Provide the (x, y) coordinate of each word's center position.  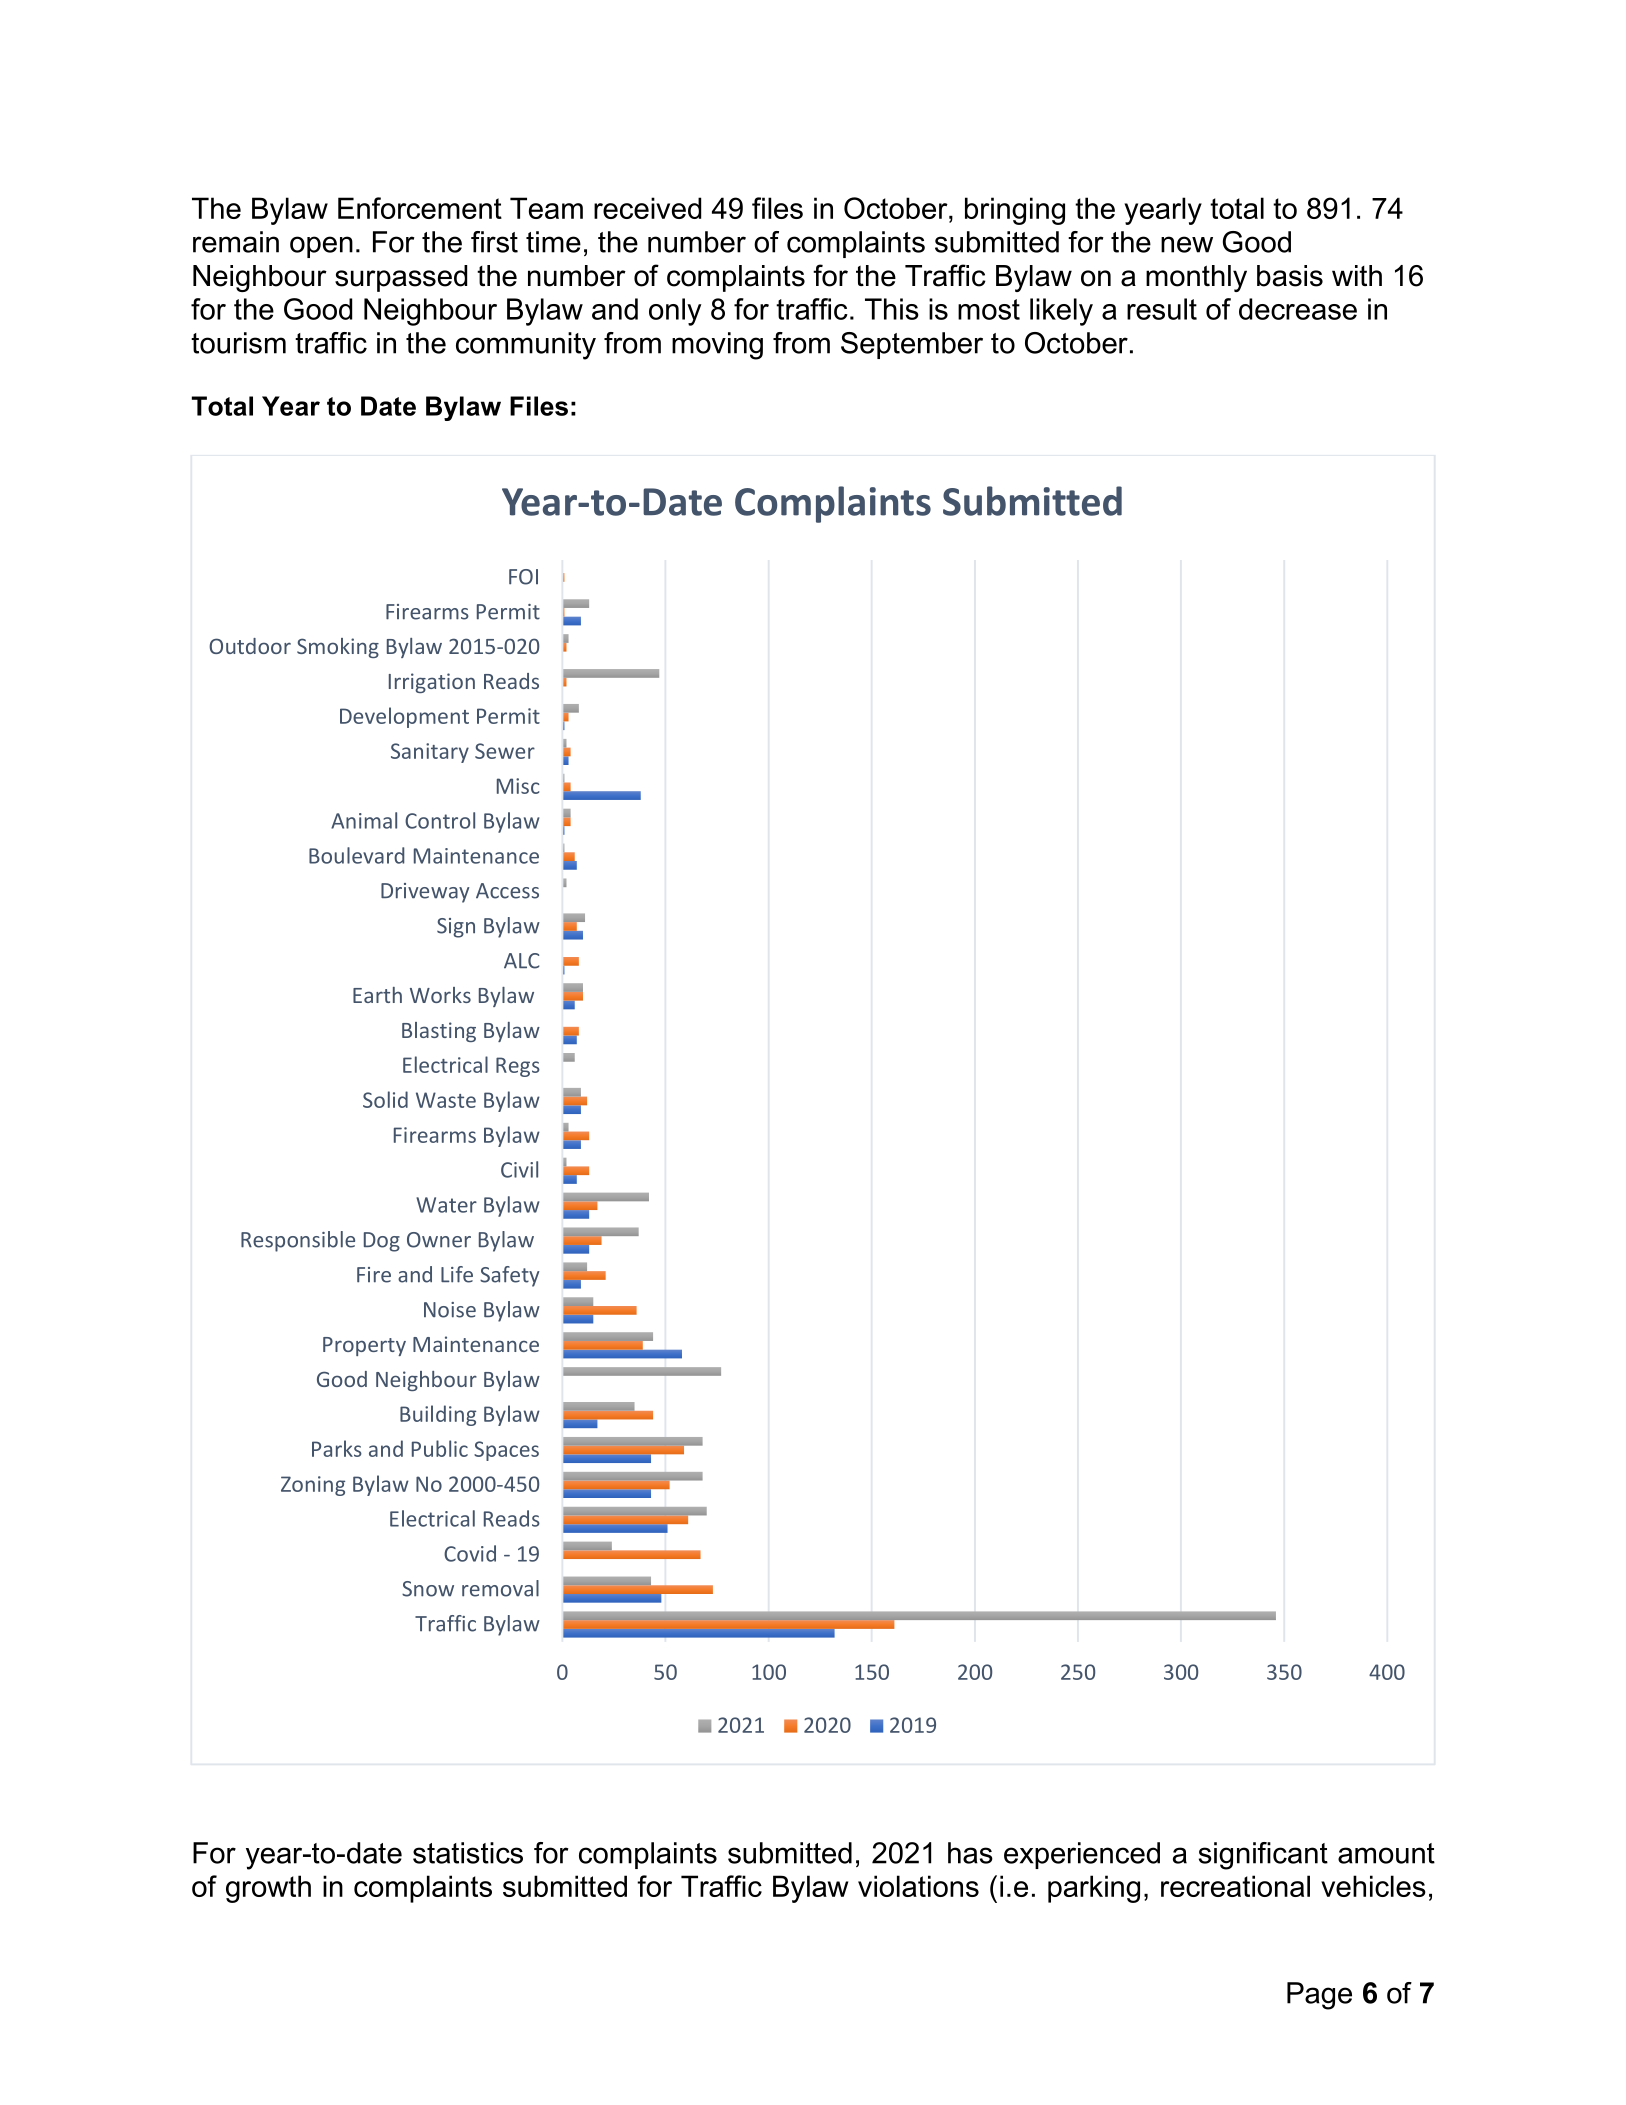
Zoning (313, 1486)
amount (1386, 1853)
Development (404, 717)
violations (918, 1886)
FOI (523, 577)
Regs (518, 1067)
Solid (385, 1099)
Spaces (506, 1451)
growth (268, 1889)
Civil (519, 1169)
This (892, 309)
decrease (1298, 309)
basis (1290, 276)
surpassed (401, 278)
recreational (1235, 1886)
